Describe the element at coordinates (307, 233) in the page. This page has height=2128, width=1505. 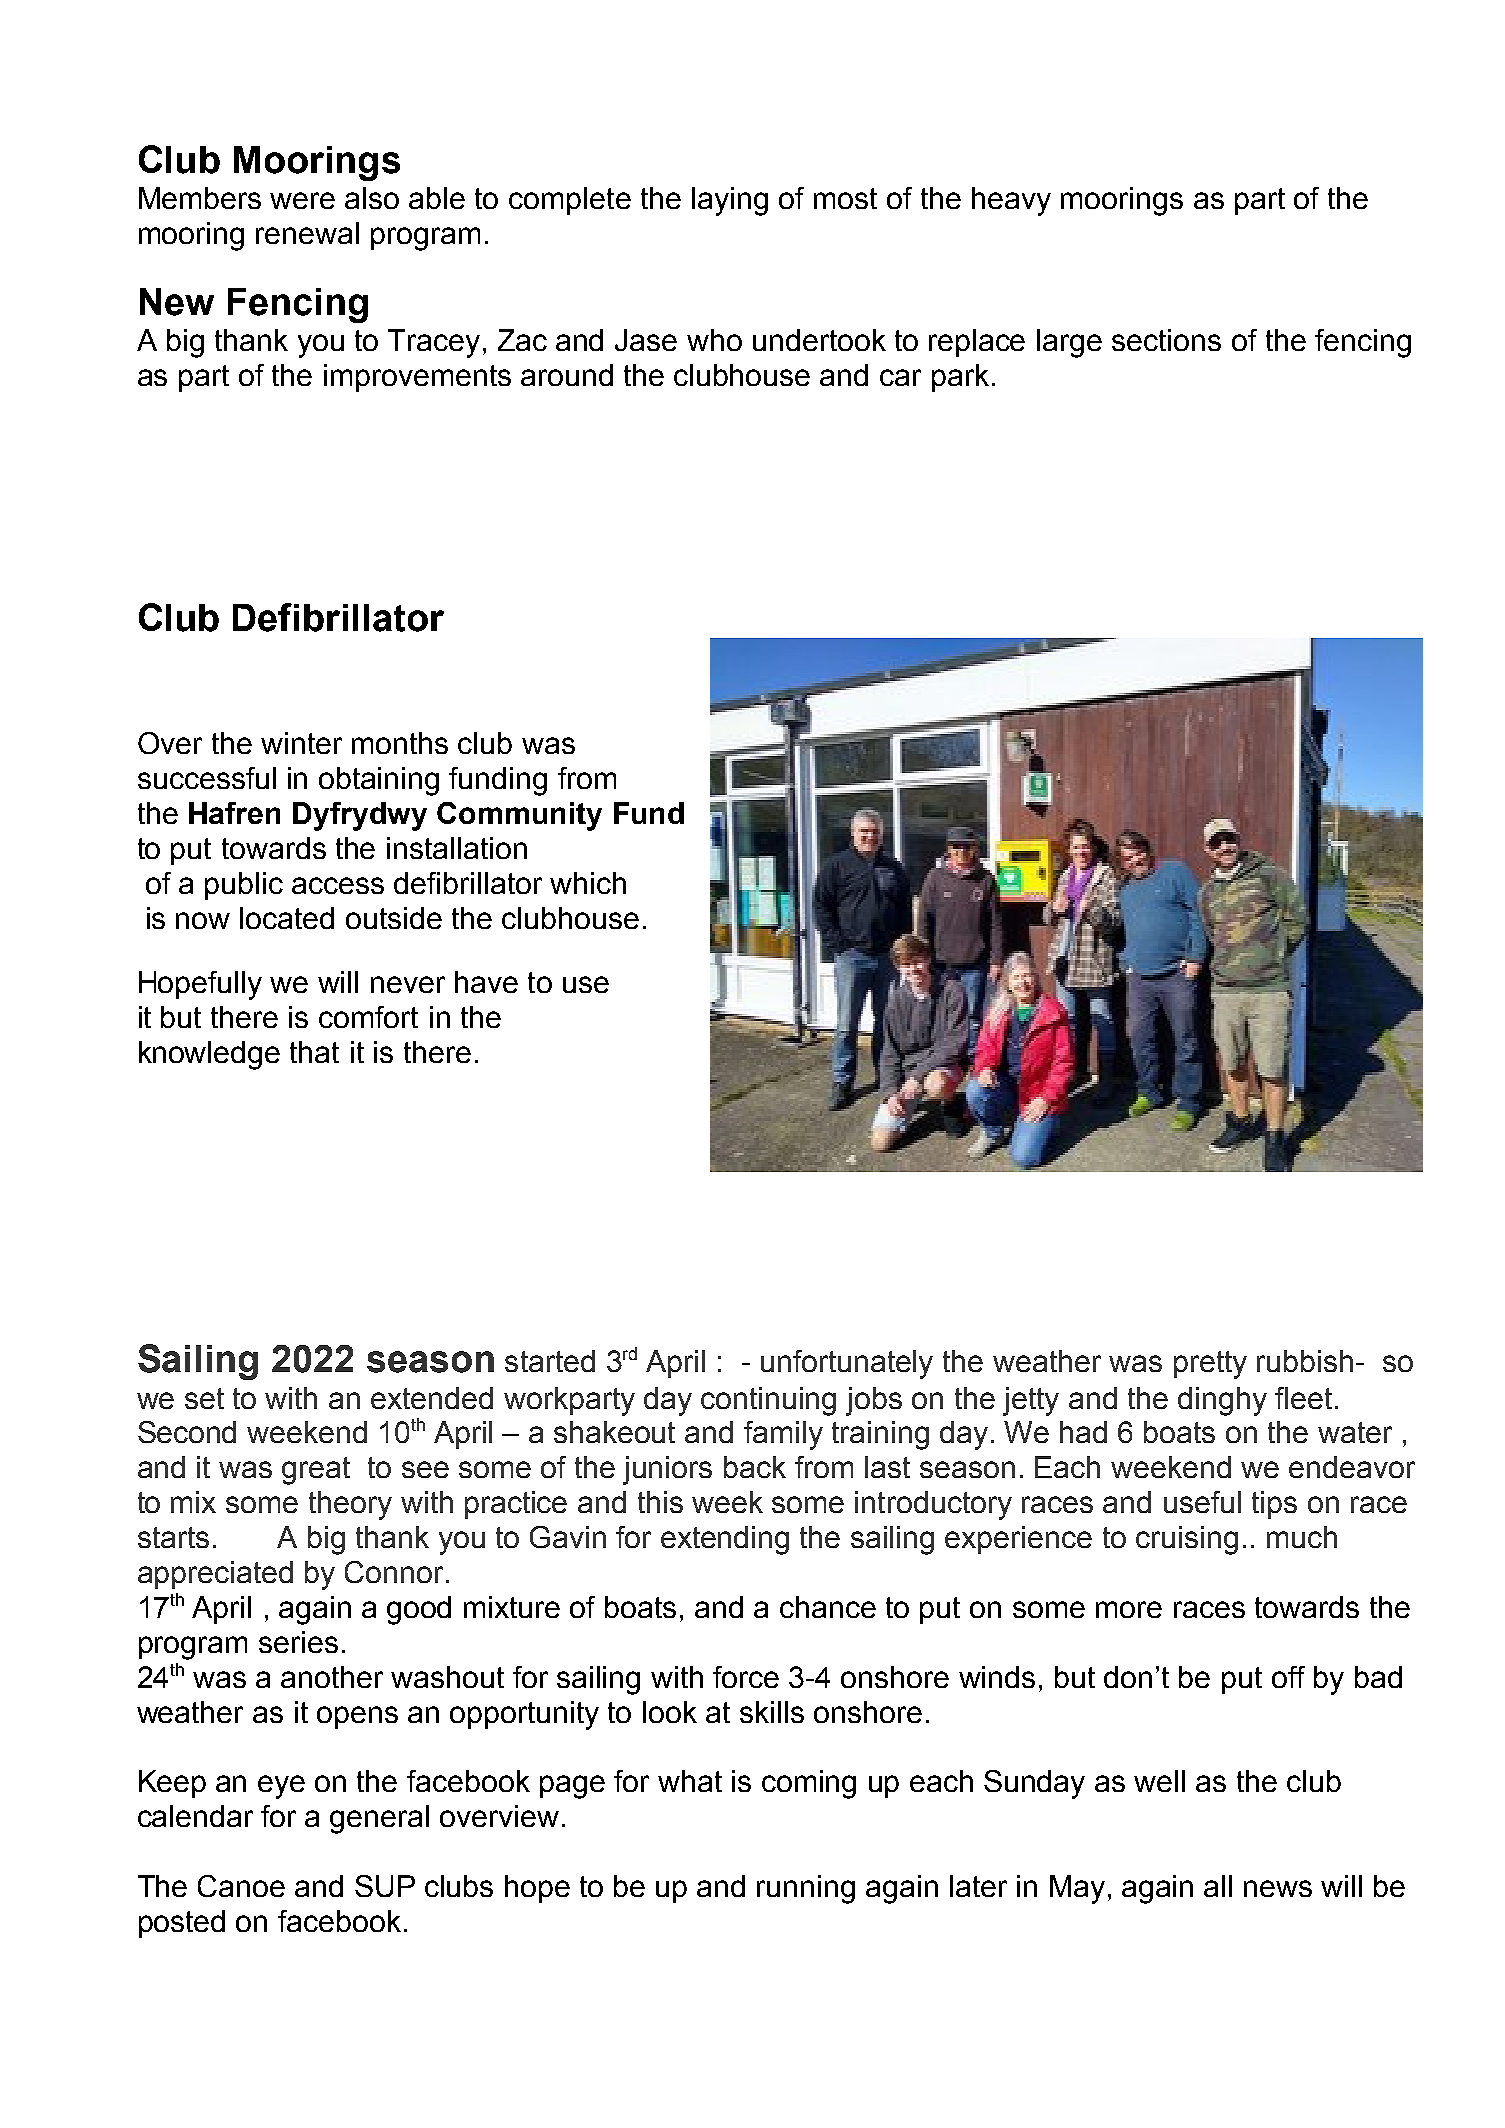
I see `renewal` at that location.
